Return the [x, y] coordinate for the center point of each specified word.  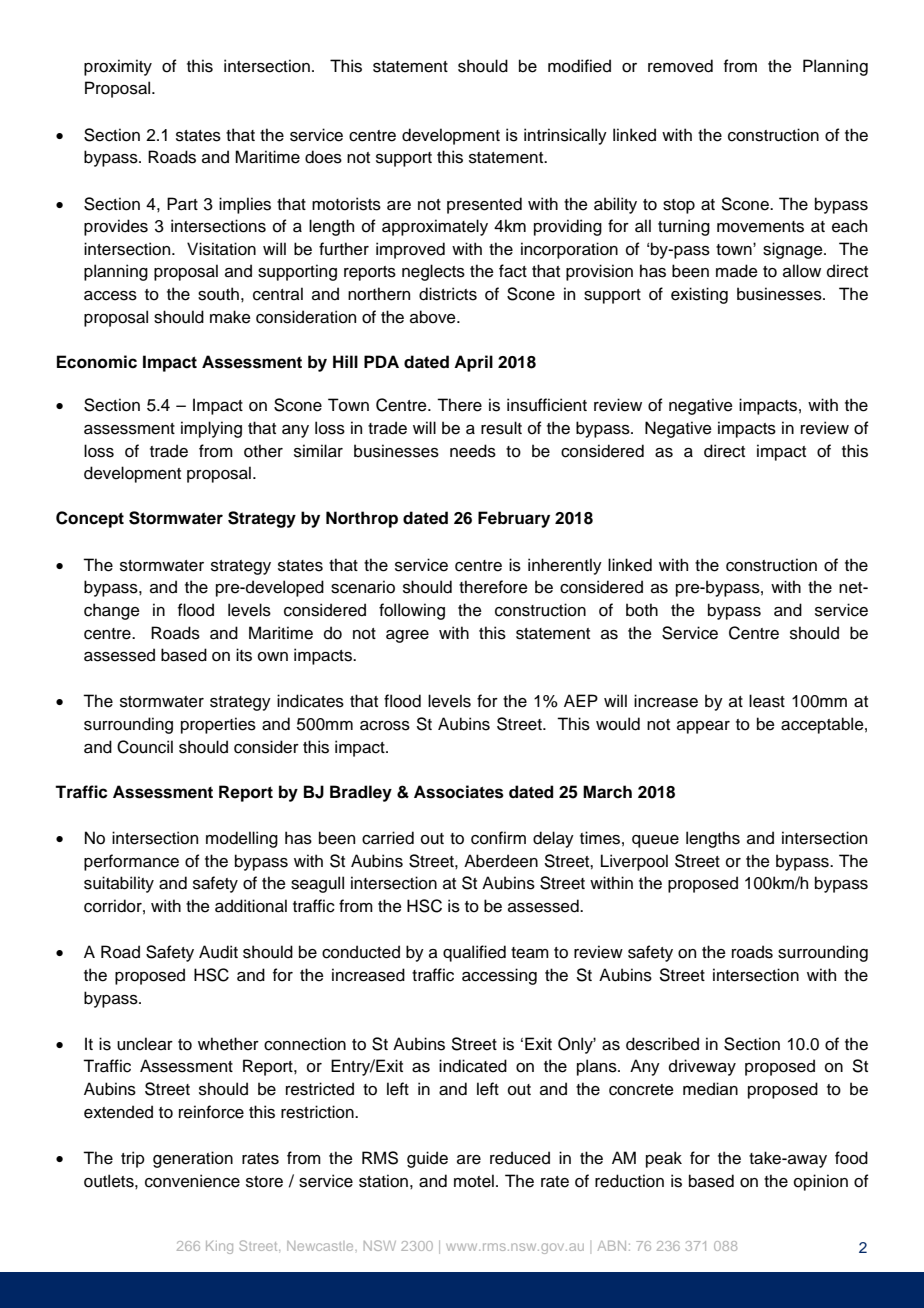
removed [680, 66]
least [767, 701]
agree [407, 636]
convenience [192, 1181]
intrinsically [565, 136]
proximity [118, 67]
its [244, 655]
